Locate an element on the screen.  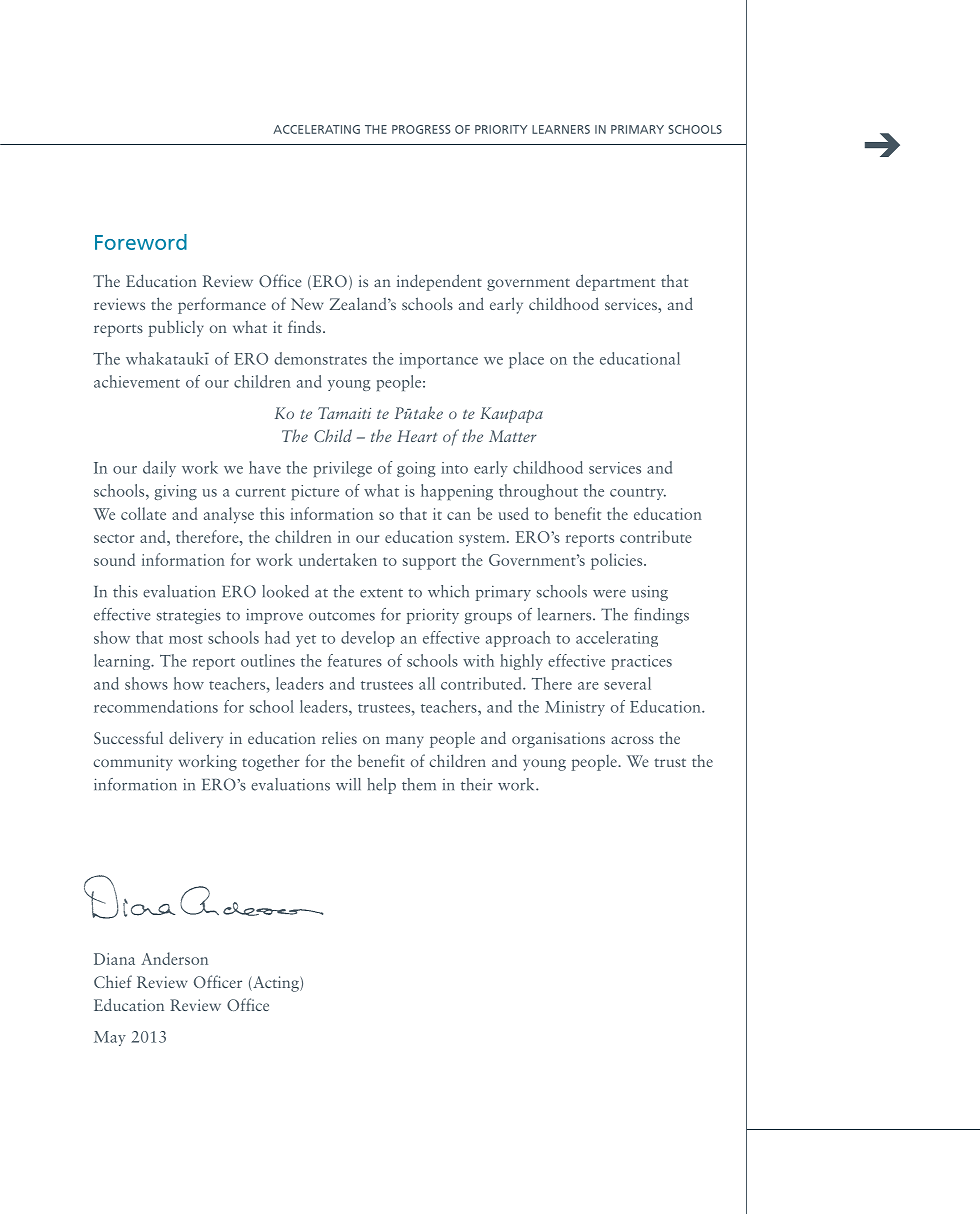
Anderson is located at coordinates (174, 958).
